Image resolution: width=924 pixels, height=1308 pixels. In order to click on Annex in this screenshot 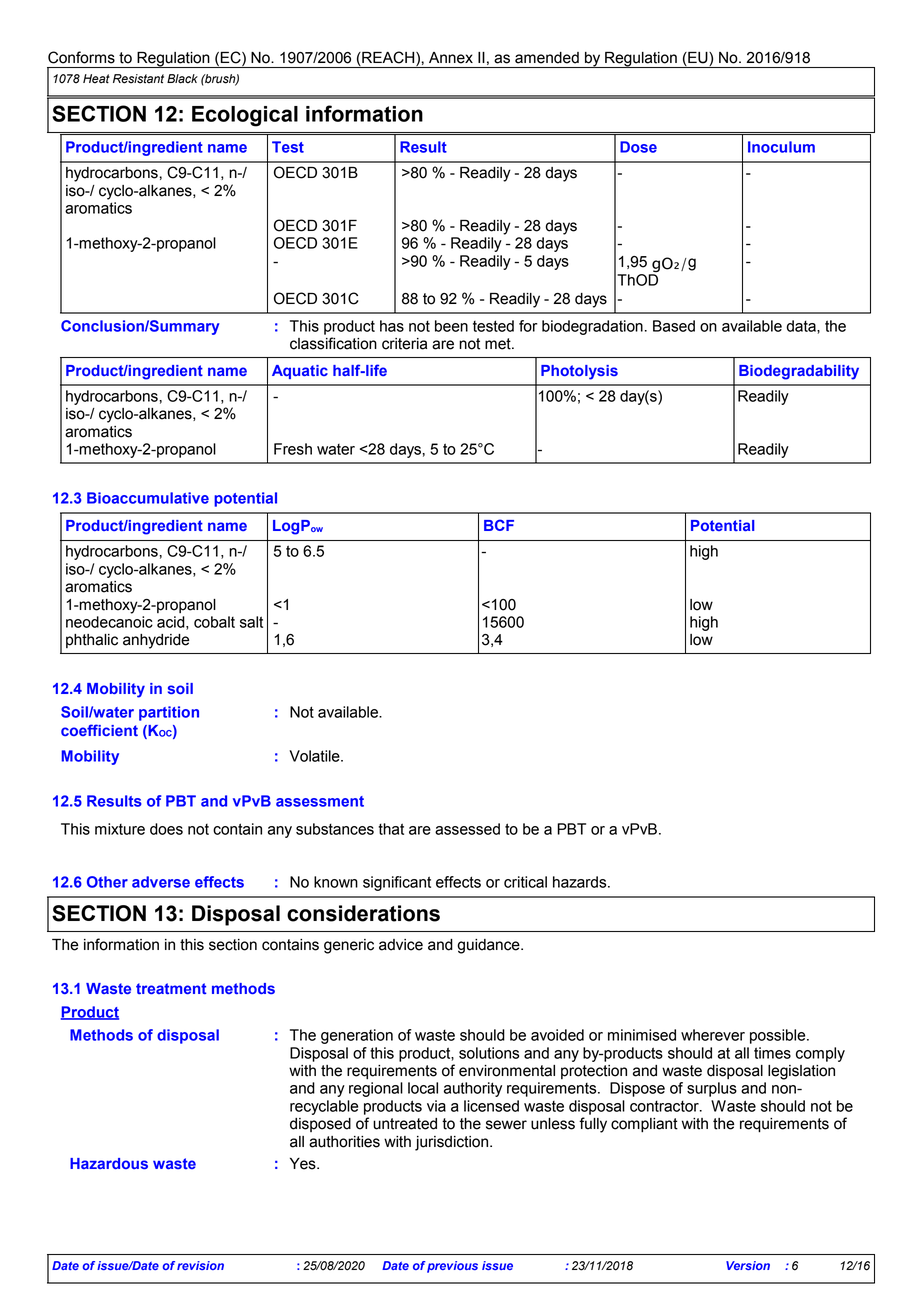, I will do `click(451, 58)`.
